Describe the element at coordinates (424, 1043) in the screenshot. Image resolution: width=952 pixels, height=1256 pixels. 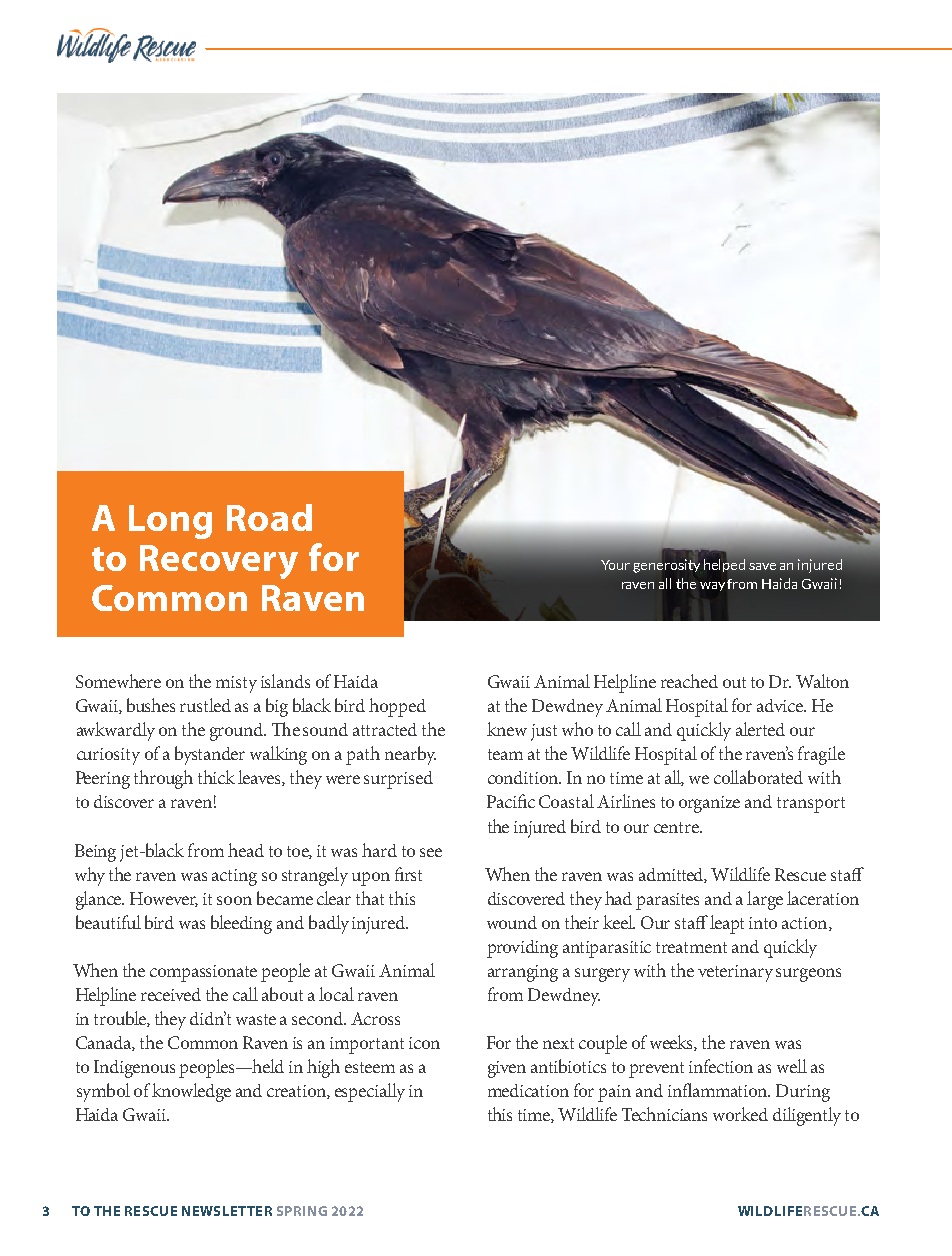
I see `icon` at that location.
